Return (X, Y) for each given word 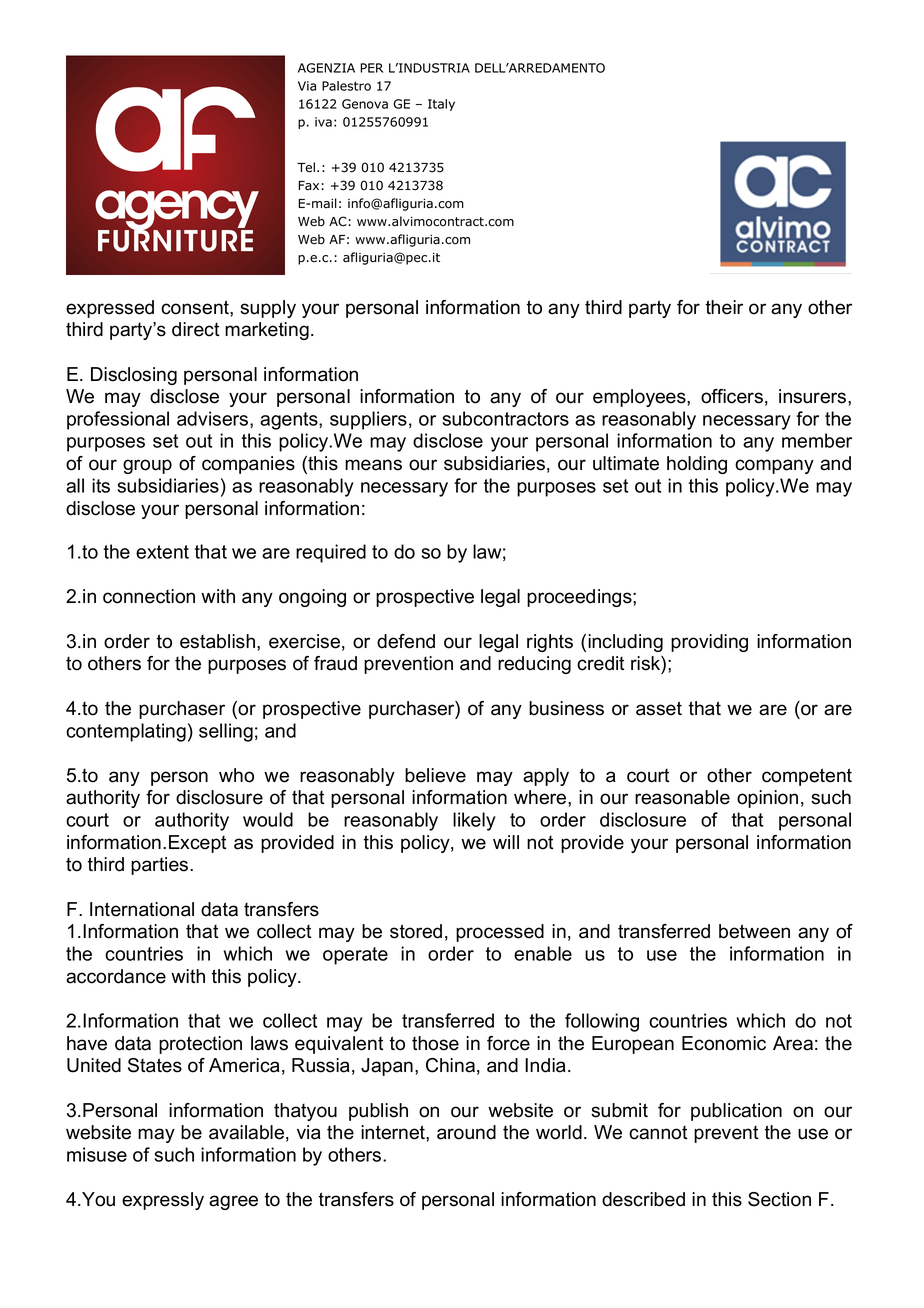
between (754, 931)
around (466, 1132)
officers (732, 396)
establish (217, 641)
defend (406, 641)
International (142, 909)
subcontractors (505, 418)
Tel (306, 167)
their (724, 307)
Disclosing (134, 376)
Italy (441, 105)
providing (709, 643)
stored (416, 931)
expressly (163, 1201)
